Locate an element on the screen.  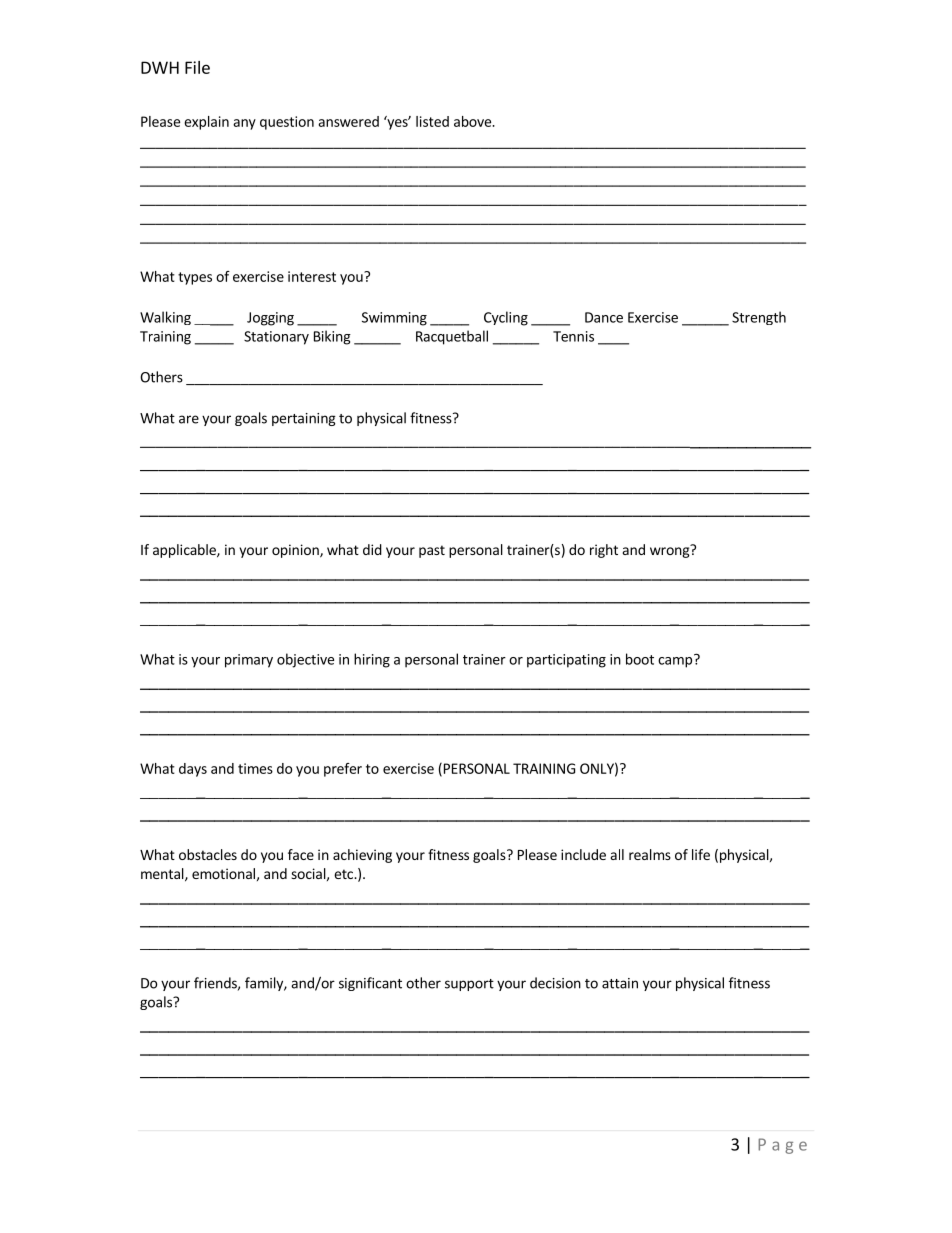
support is located at coordinates (469, 985).
